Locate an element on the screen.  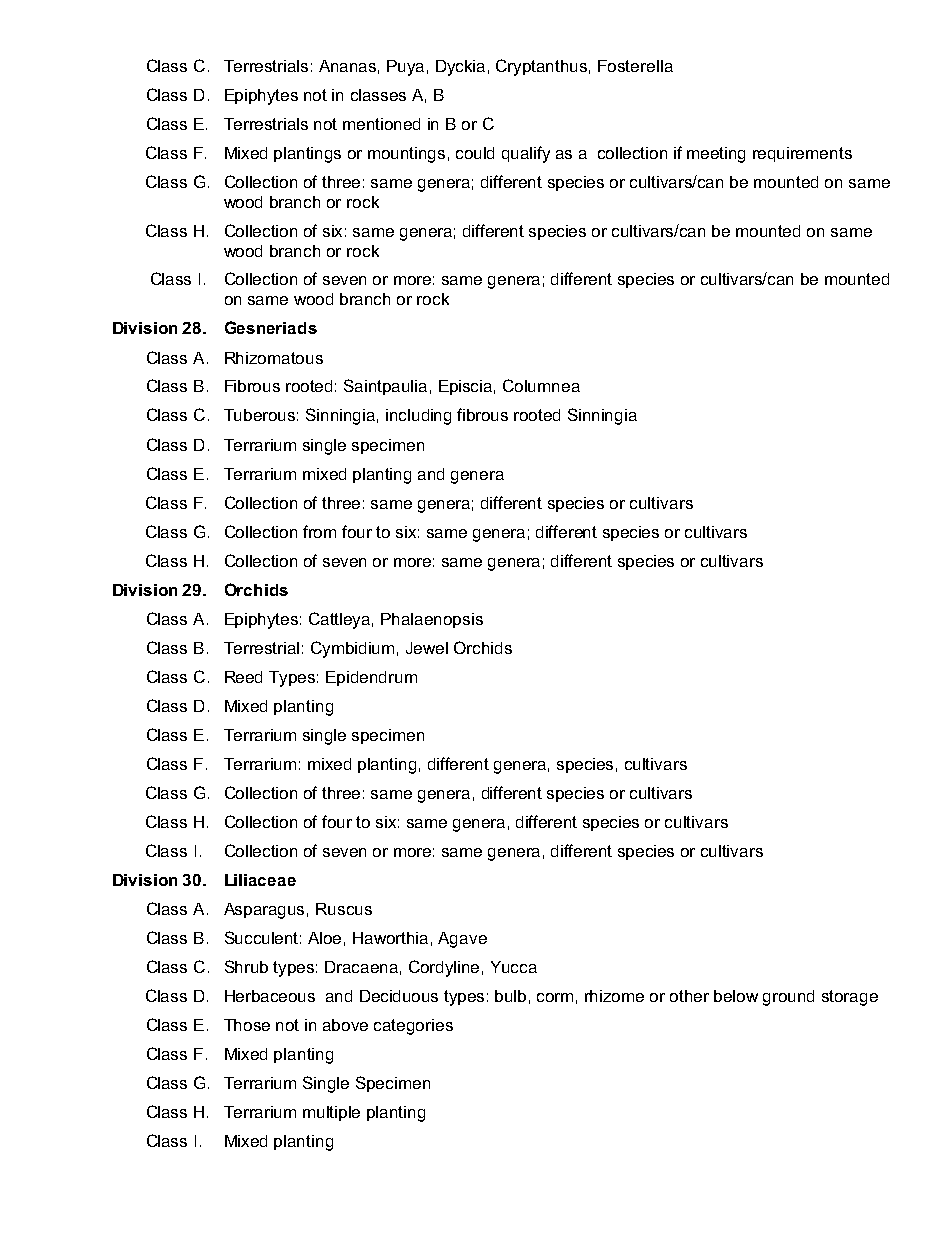
multiple is located at coordinates (331, 1113).
